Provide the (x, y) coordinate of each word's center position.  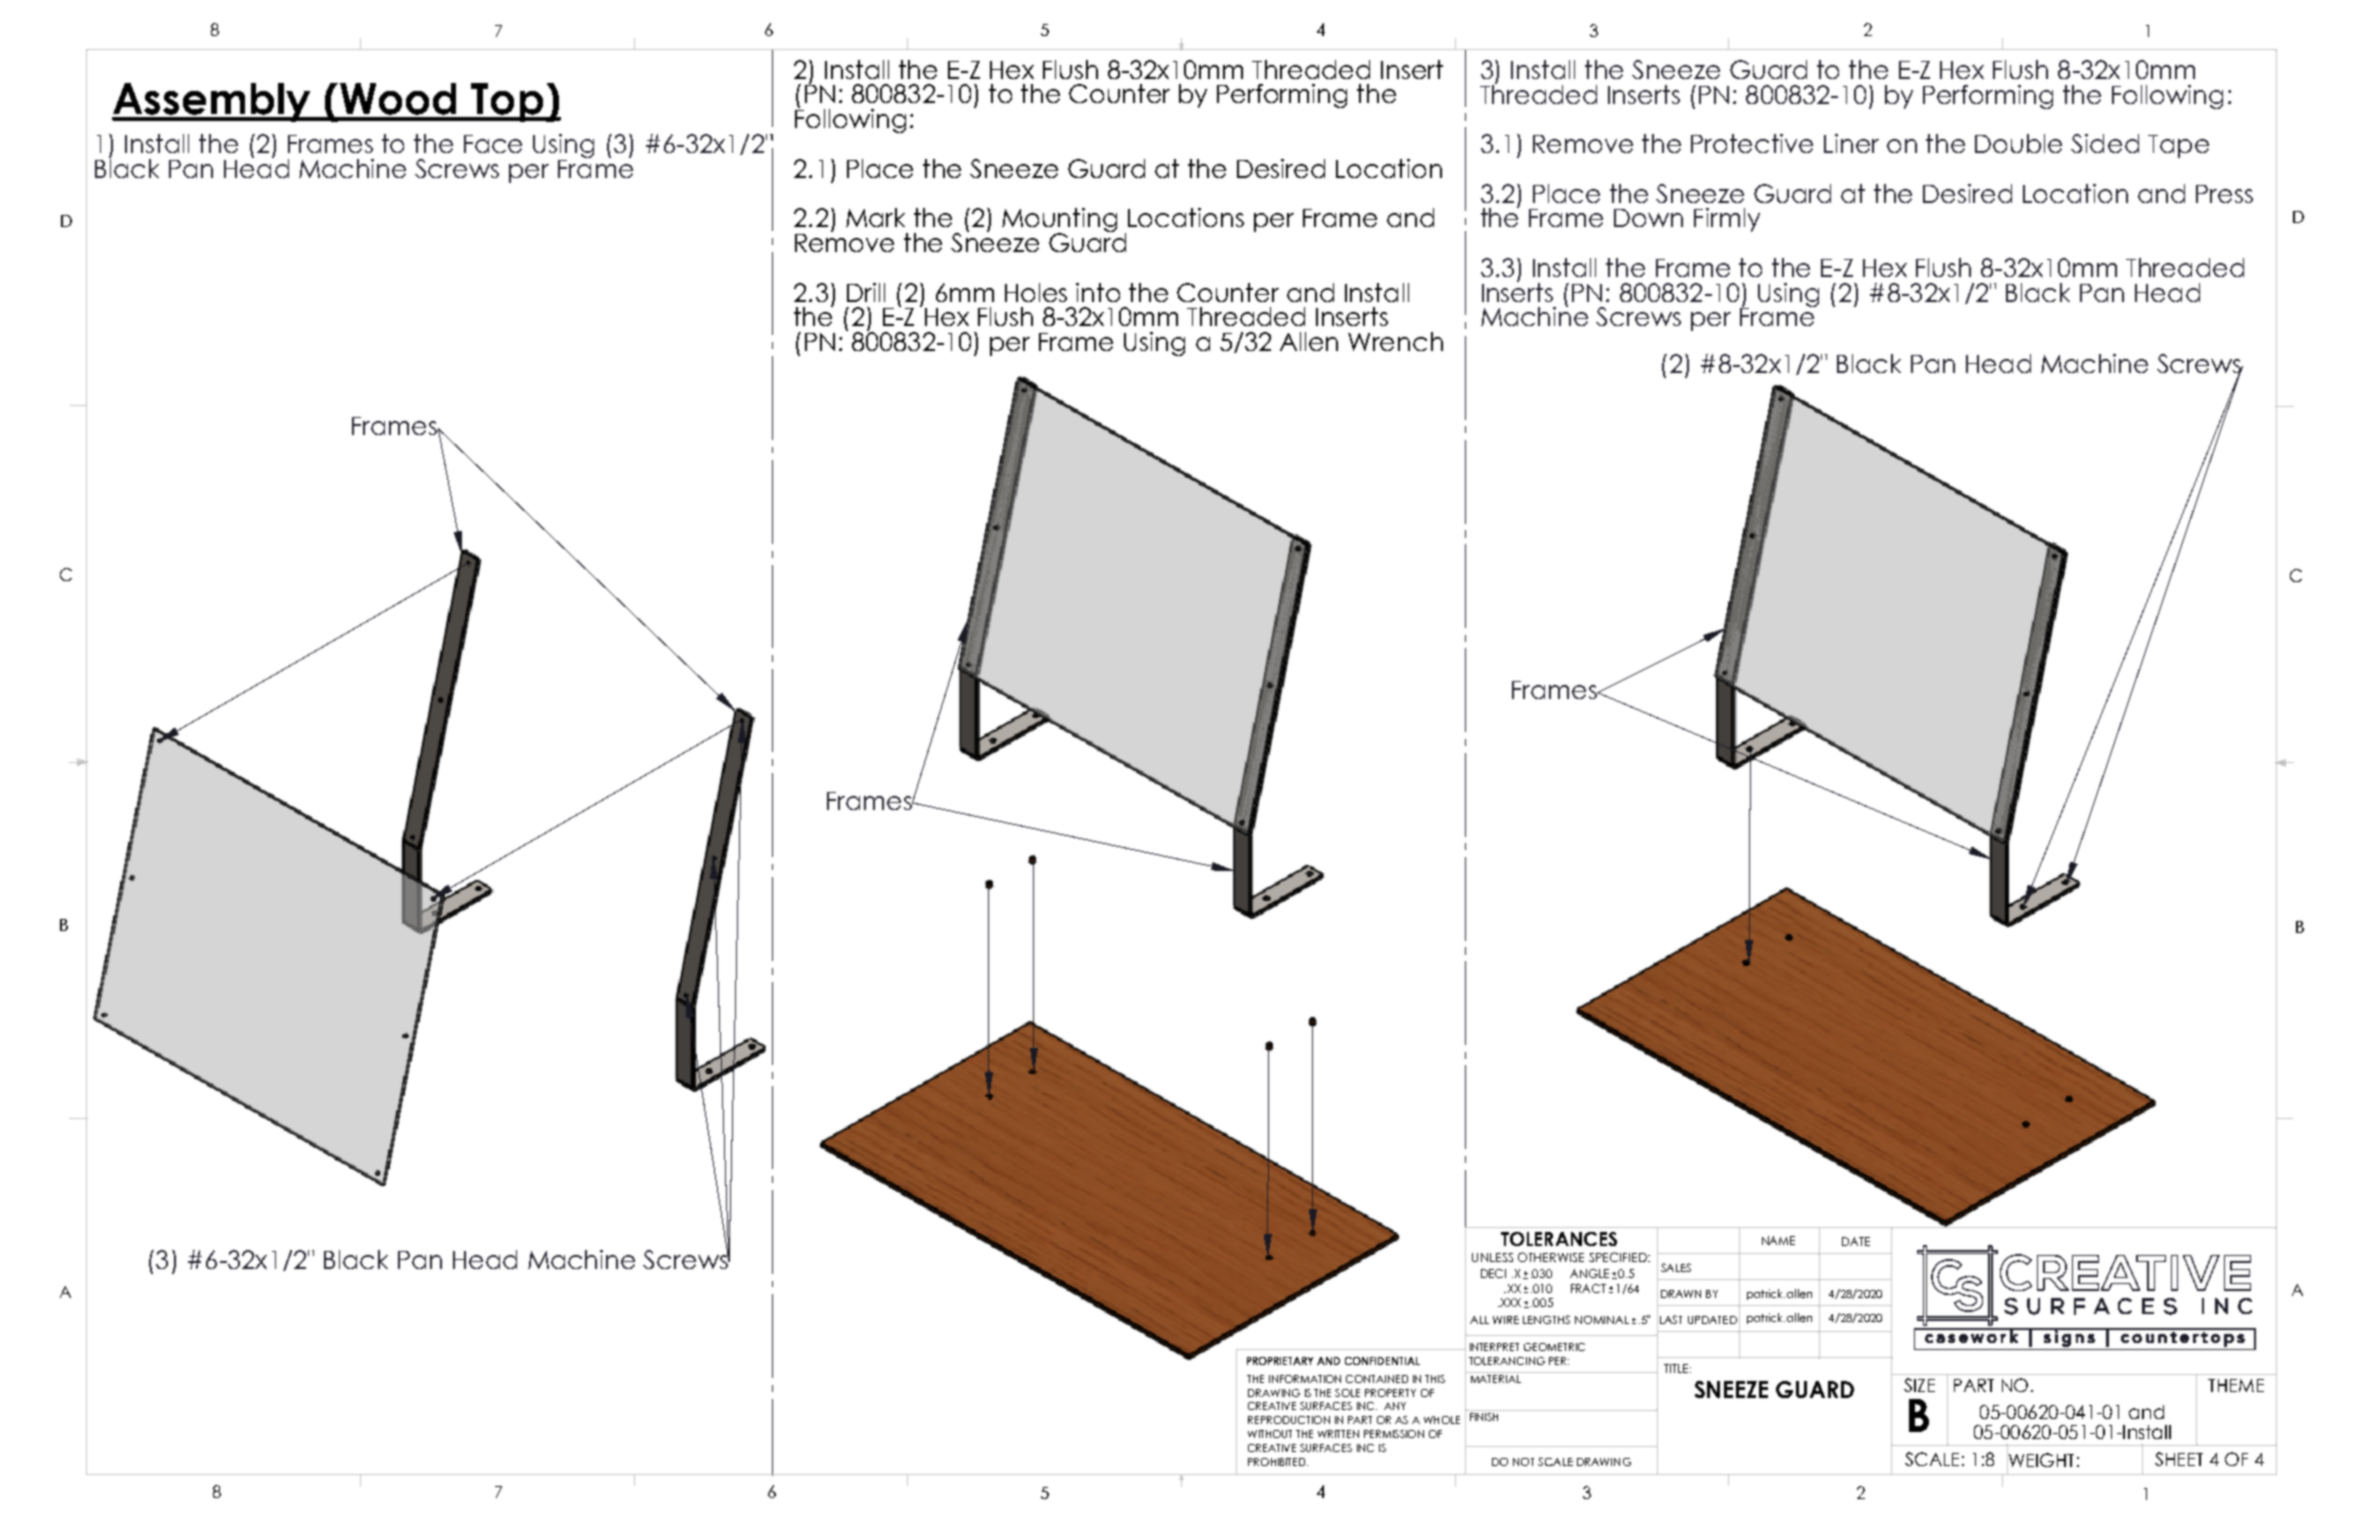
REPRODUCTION (1289, 1420)
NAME (1778, 1240)
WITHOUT (1270, 1434)
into (1098, 292)
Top (507, 102)
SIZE (1919, 1385)
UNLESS (1492, 1257)
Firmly (1727, 220)
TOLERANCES (1559, 1239)
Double (2018, 143)
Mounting (1059, 221)
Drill (866, 292)
